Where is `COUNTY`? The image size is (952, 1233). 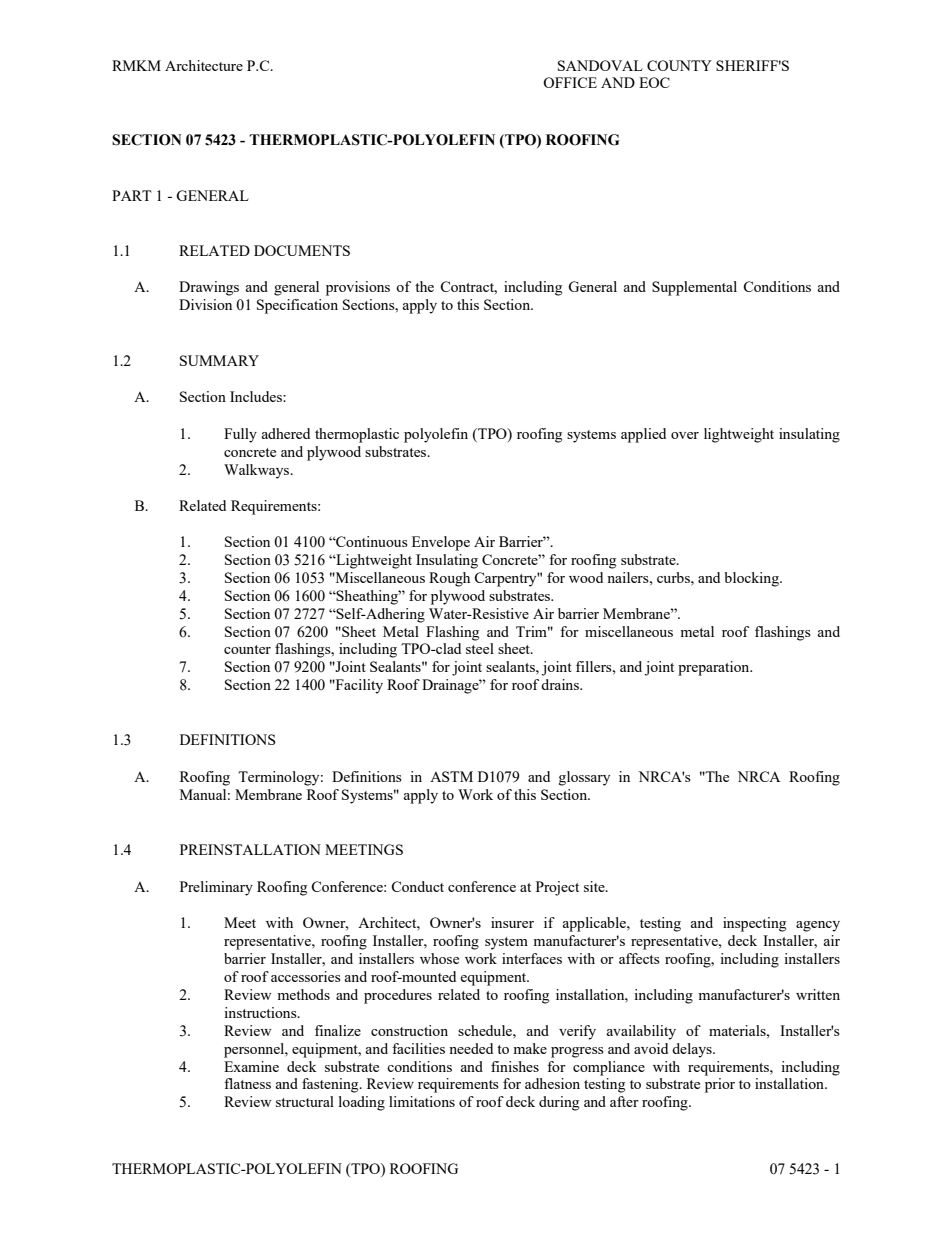
COUNTY is located at coordinates (679, 65).
